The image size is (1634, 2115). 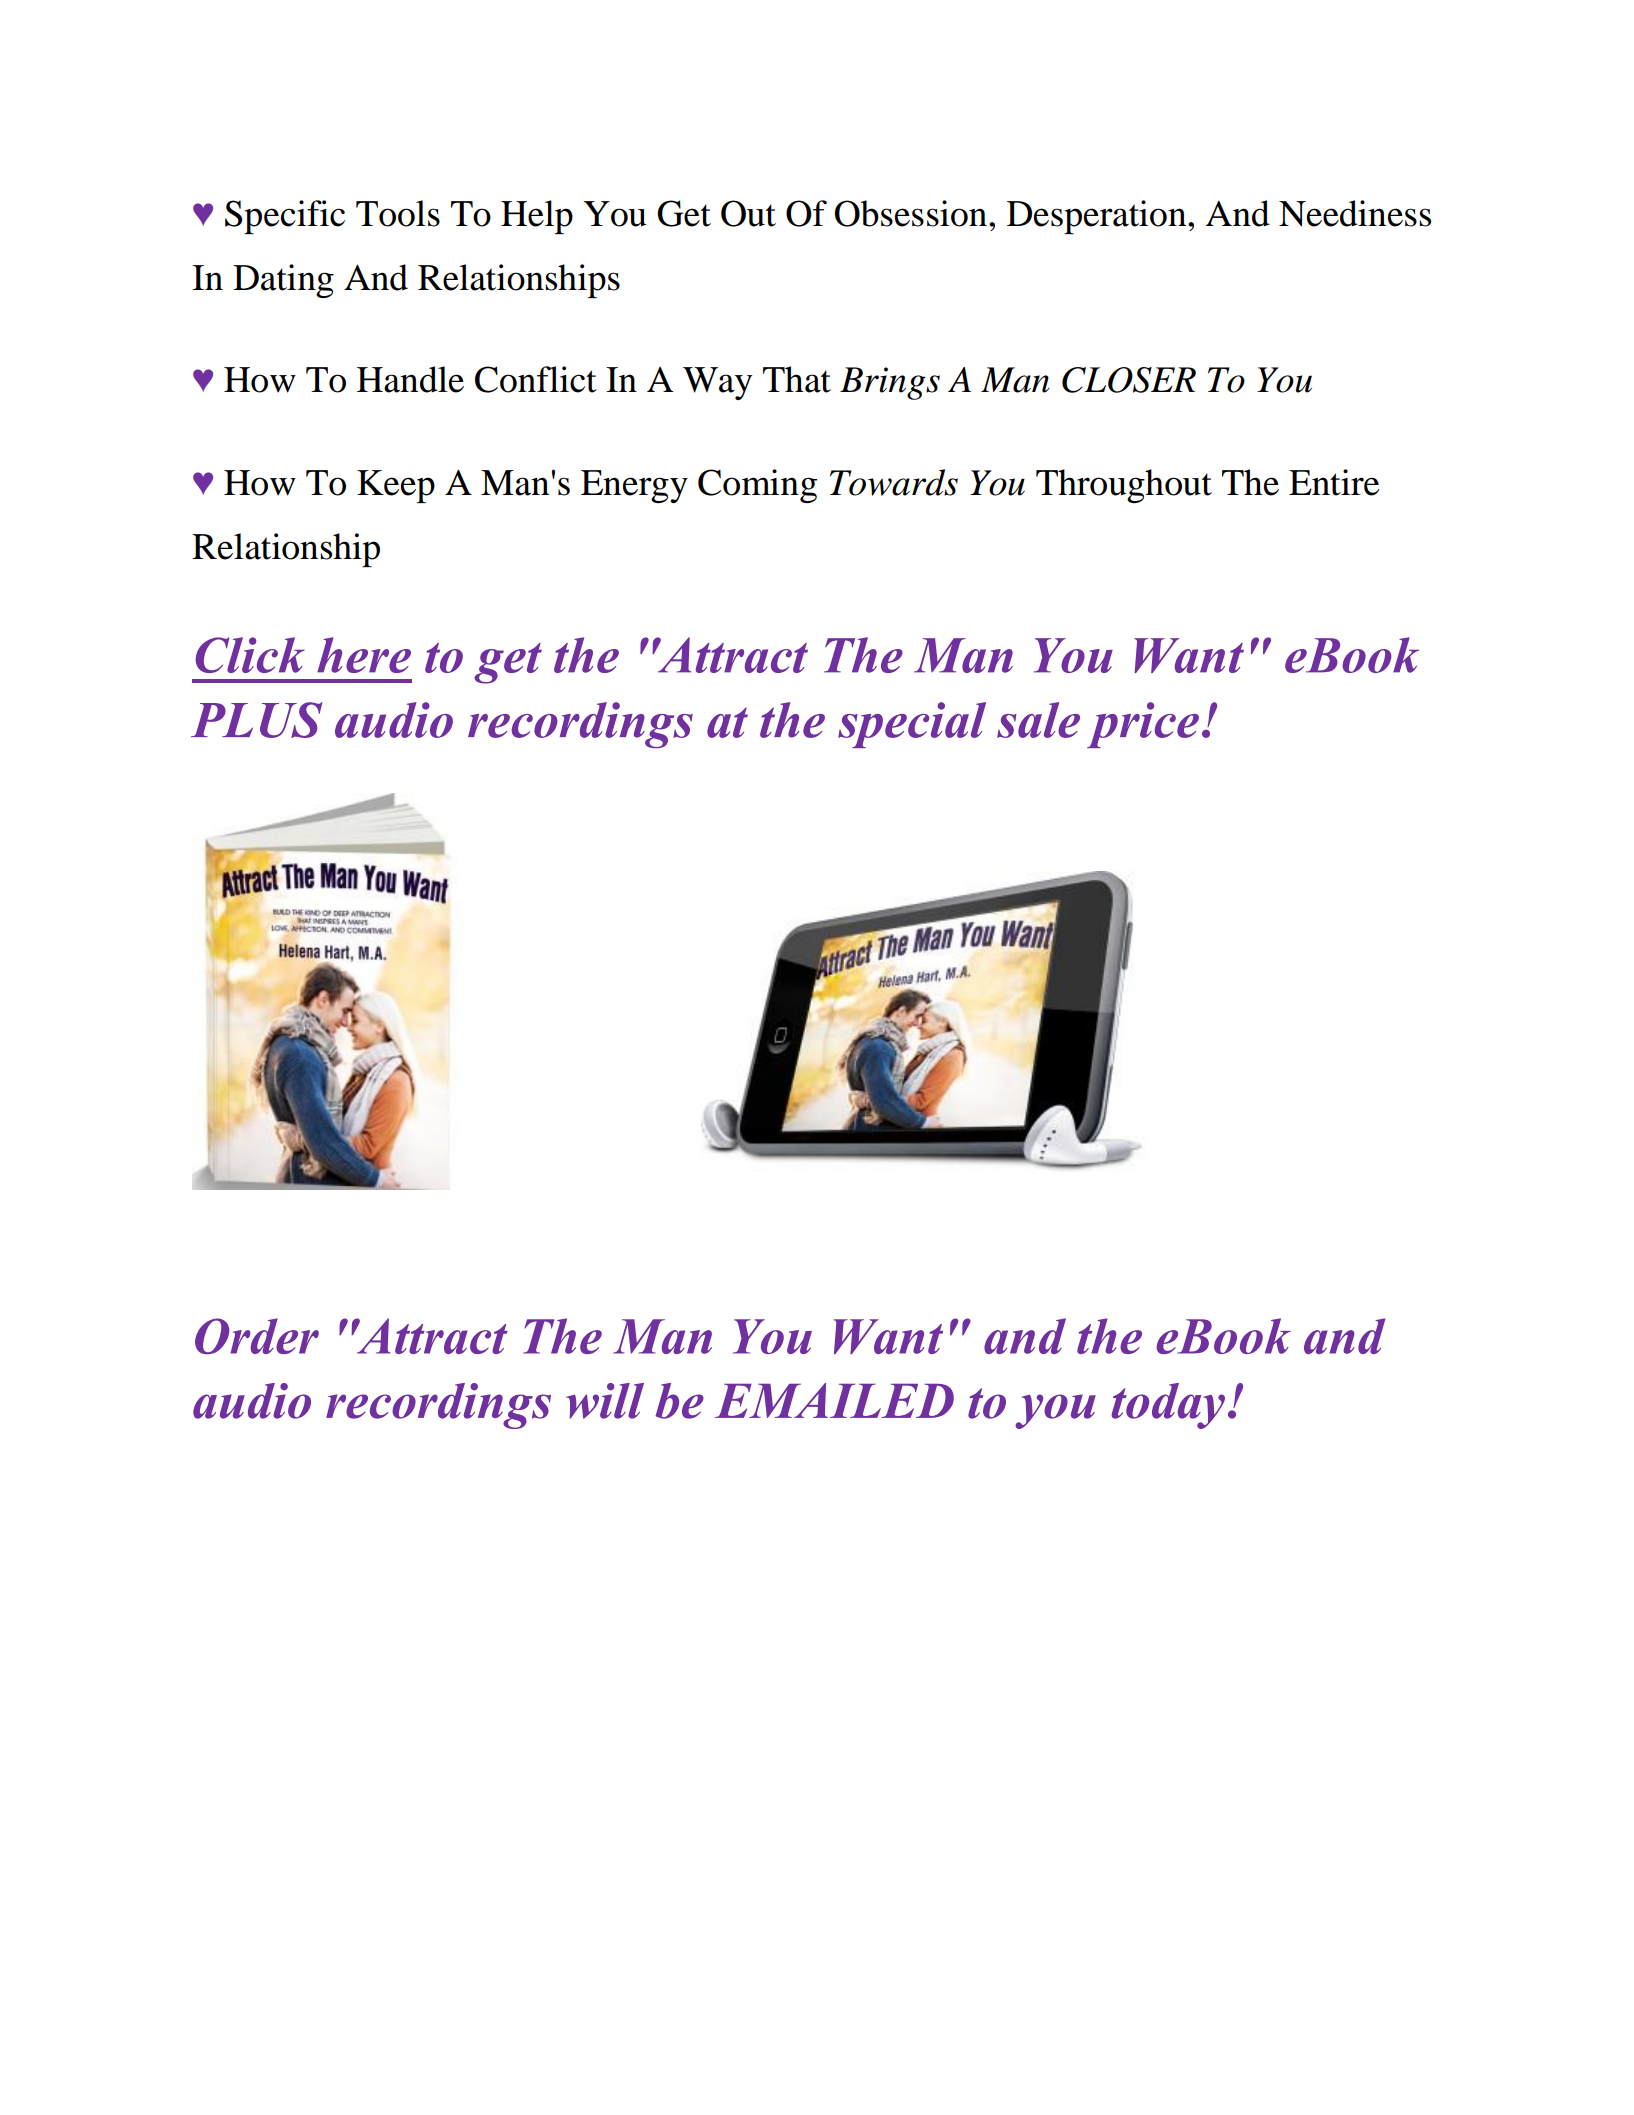 I want to click on will, so click(x=605, y=1401).
